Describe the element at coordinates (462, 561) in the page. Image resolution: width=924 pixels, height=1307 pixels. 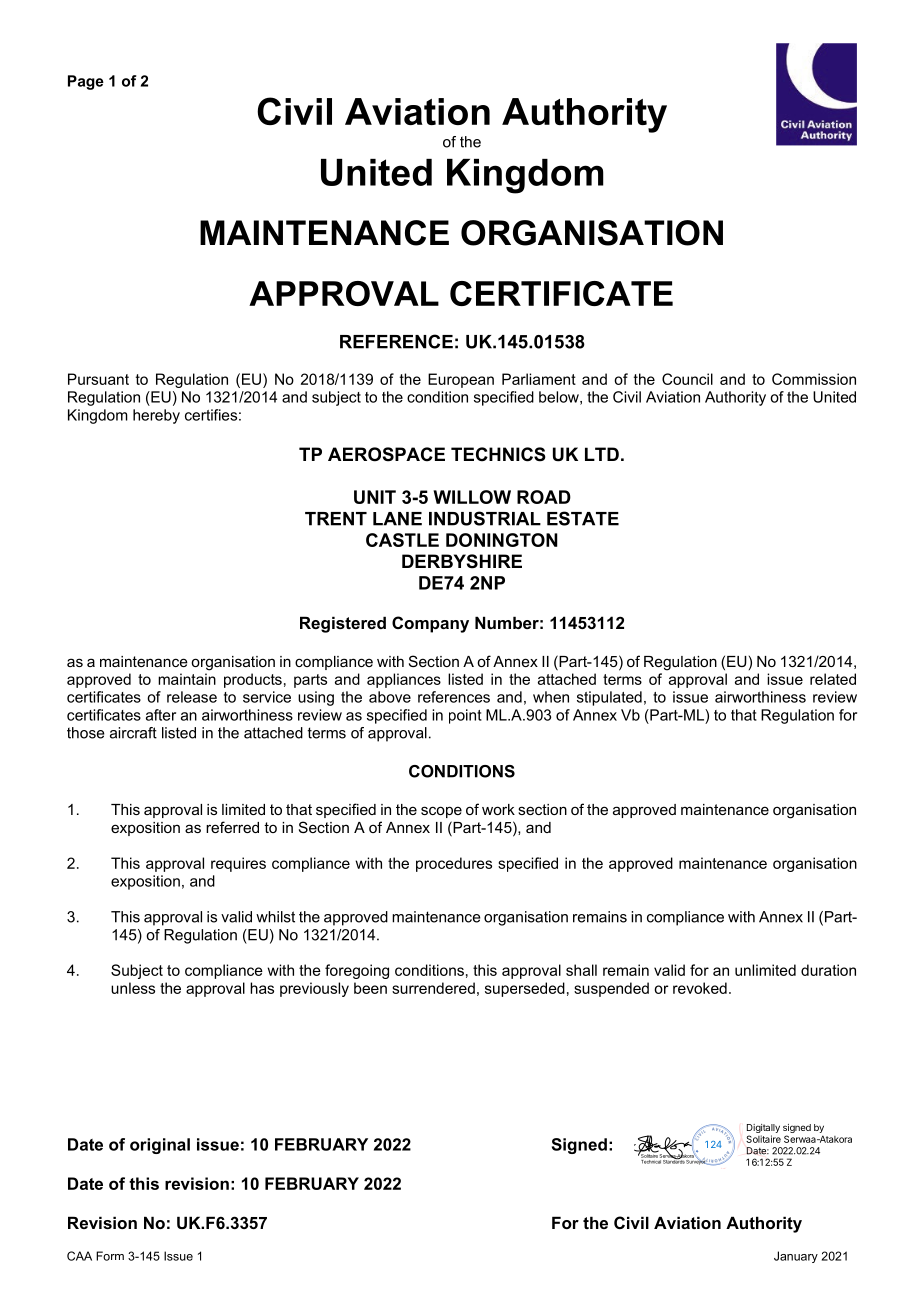
I see `DERBYSHIRE` at that location.
